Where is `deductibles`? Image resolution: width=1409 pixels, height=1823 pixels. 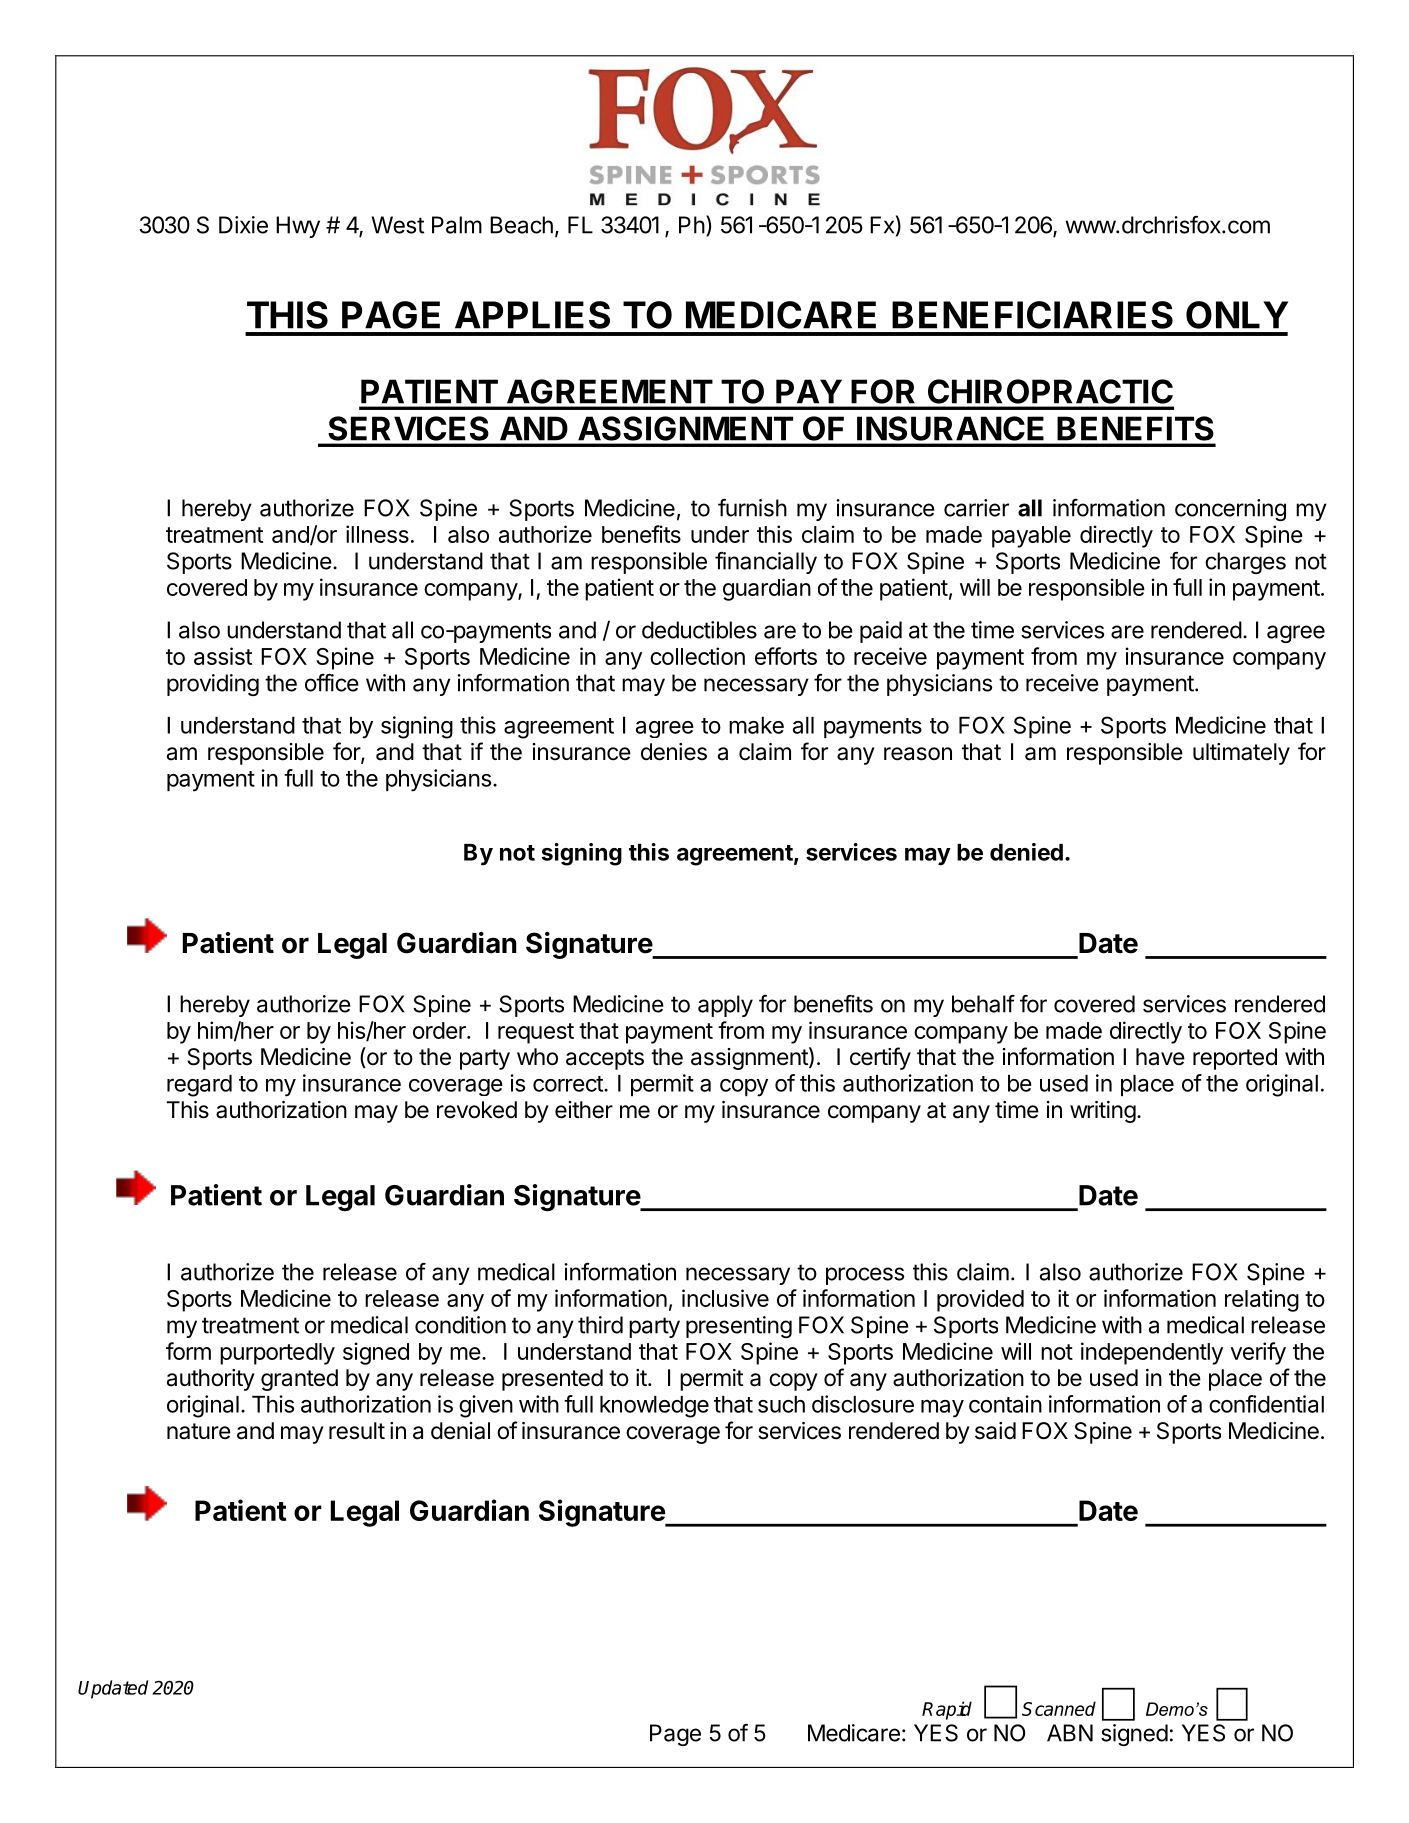
deductibles is located at coordinates (699, 630).
